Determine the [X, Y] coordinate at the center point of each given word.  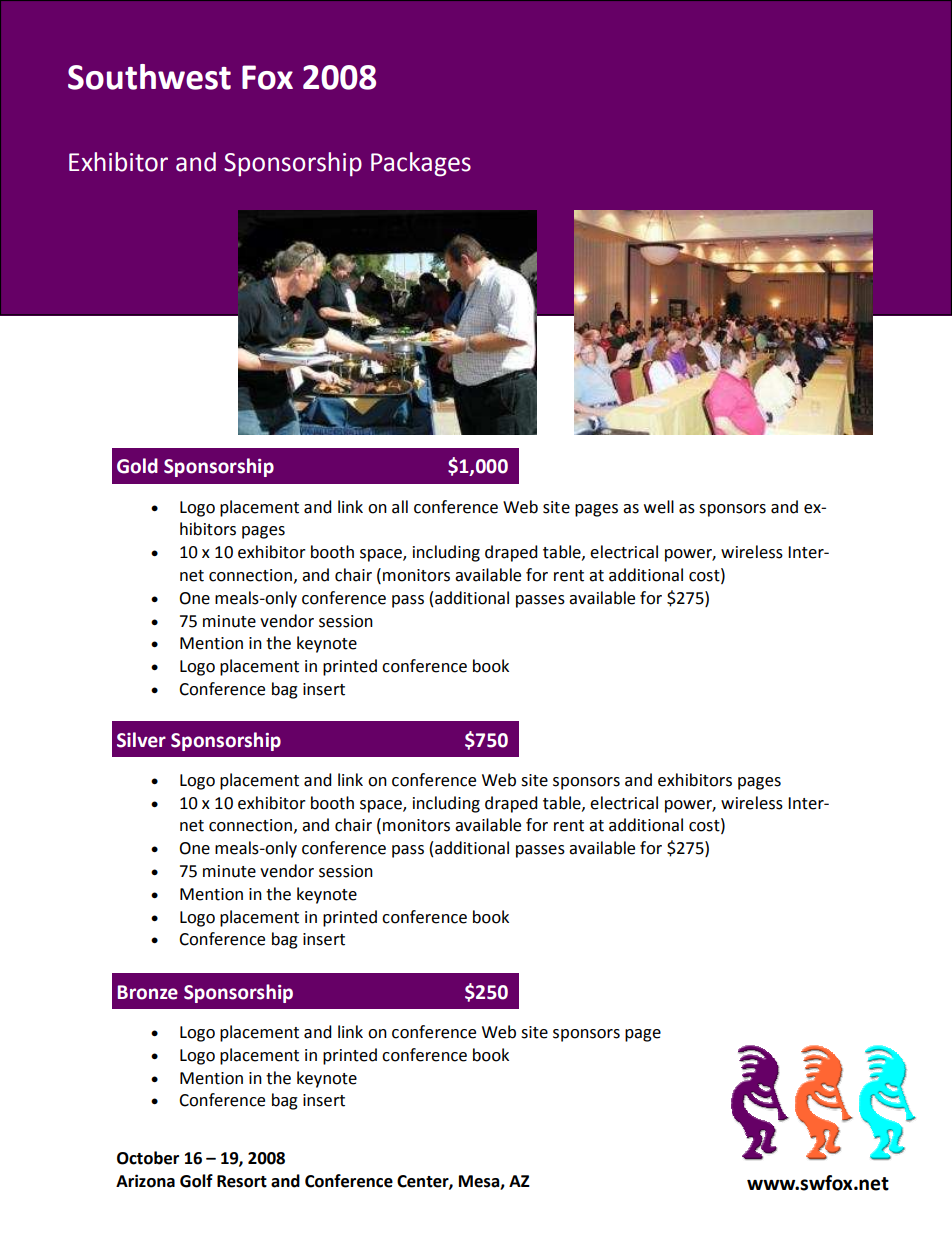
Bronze [148, 992]
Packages [421, 164]
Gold [137, 466]
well [659, 507]
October [148, 1158]
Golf [196, 1181]
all [400, 507]
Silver [141, 740]
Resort [242, 1181]
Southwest [149, 77]
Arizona [145, 1181]
